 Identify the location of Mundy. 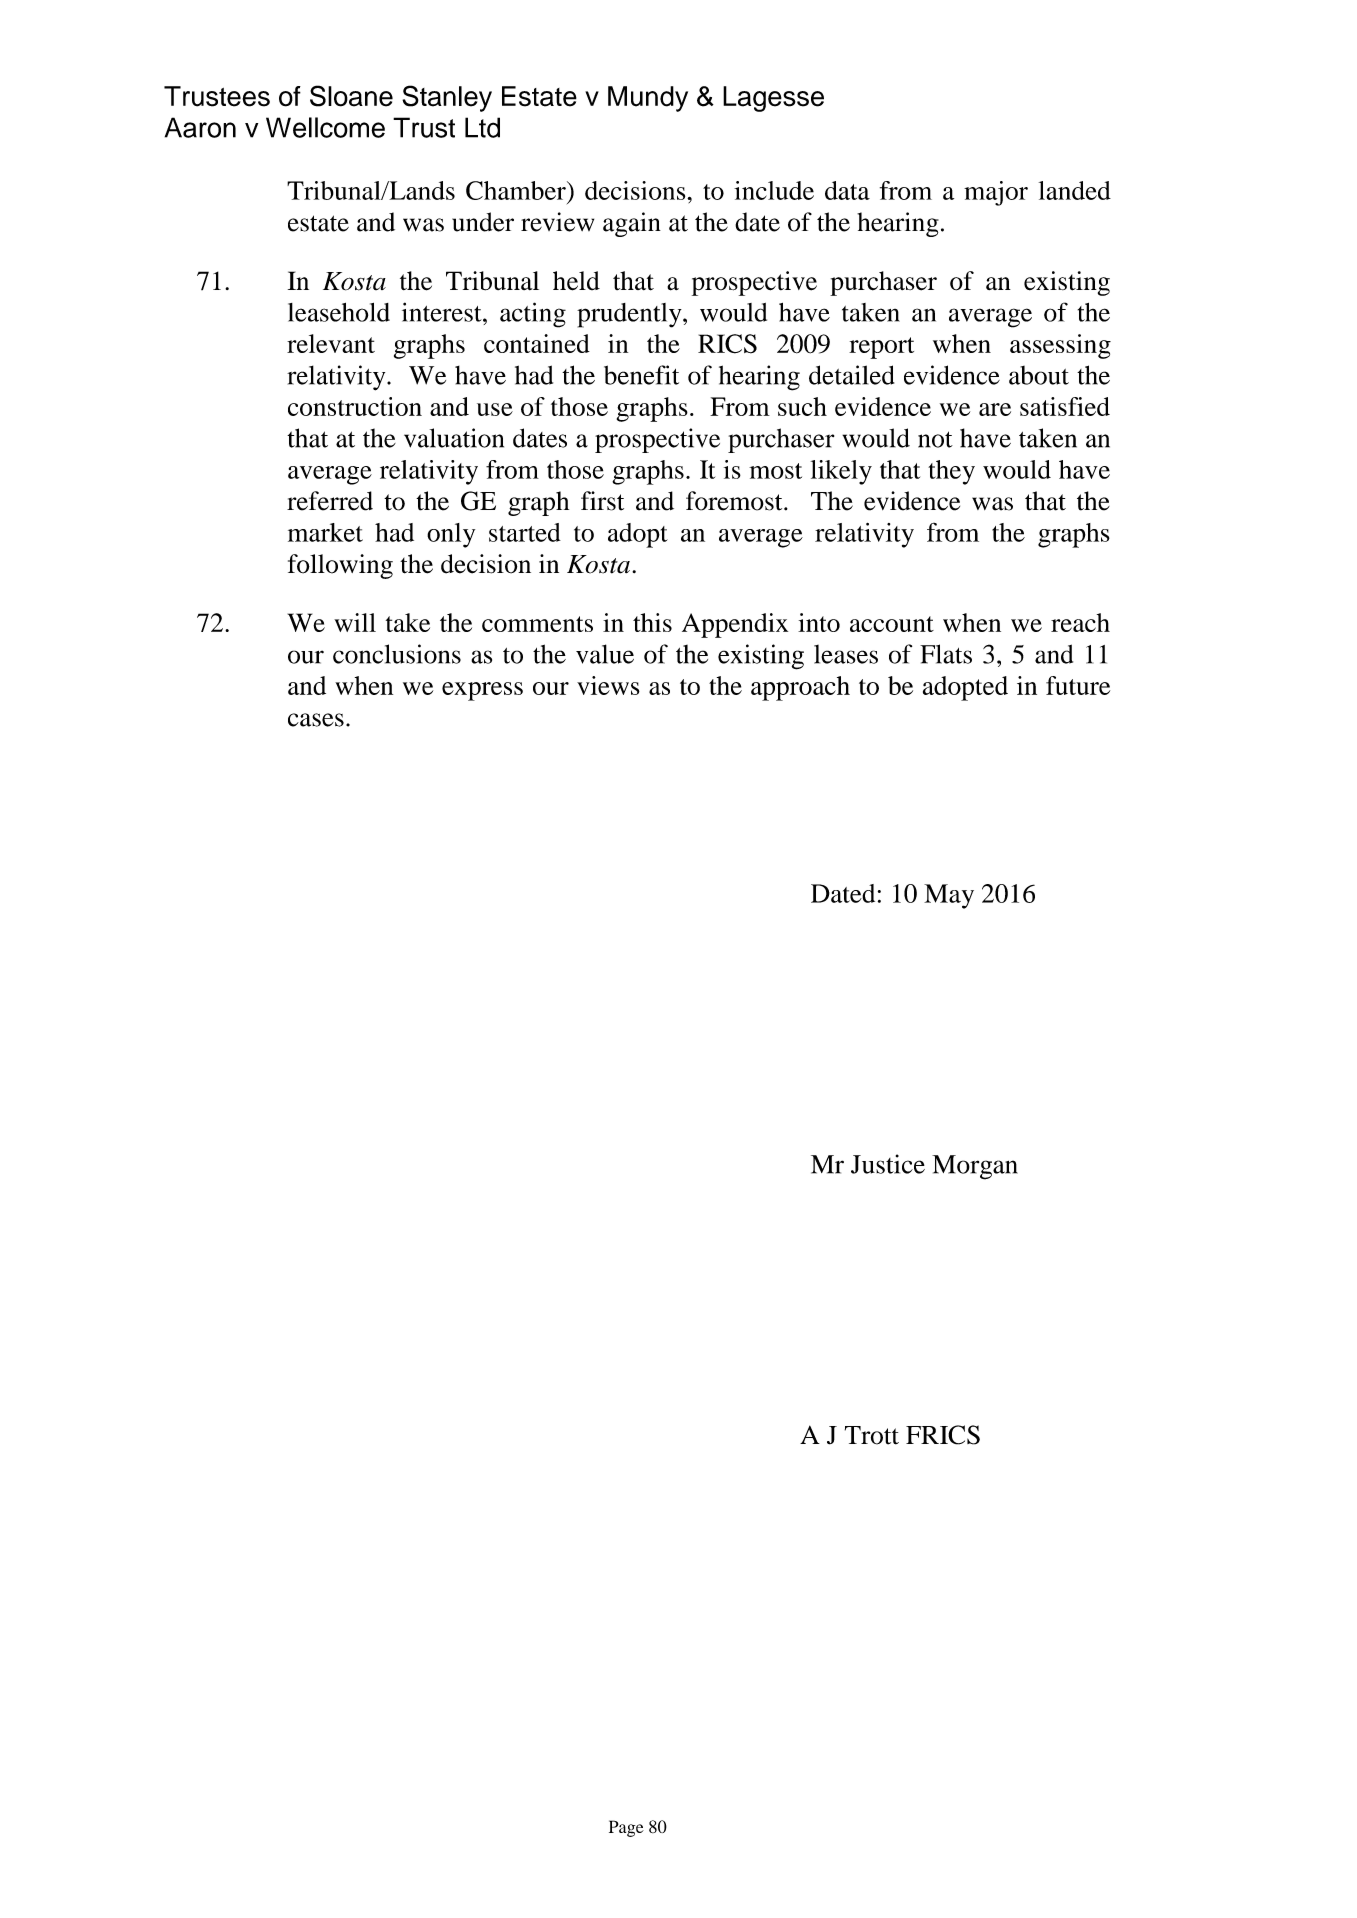
(648, 99).
